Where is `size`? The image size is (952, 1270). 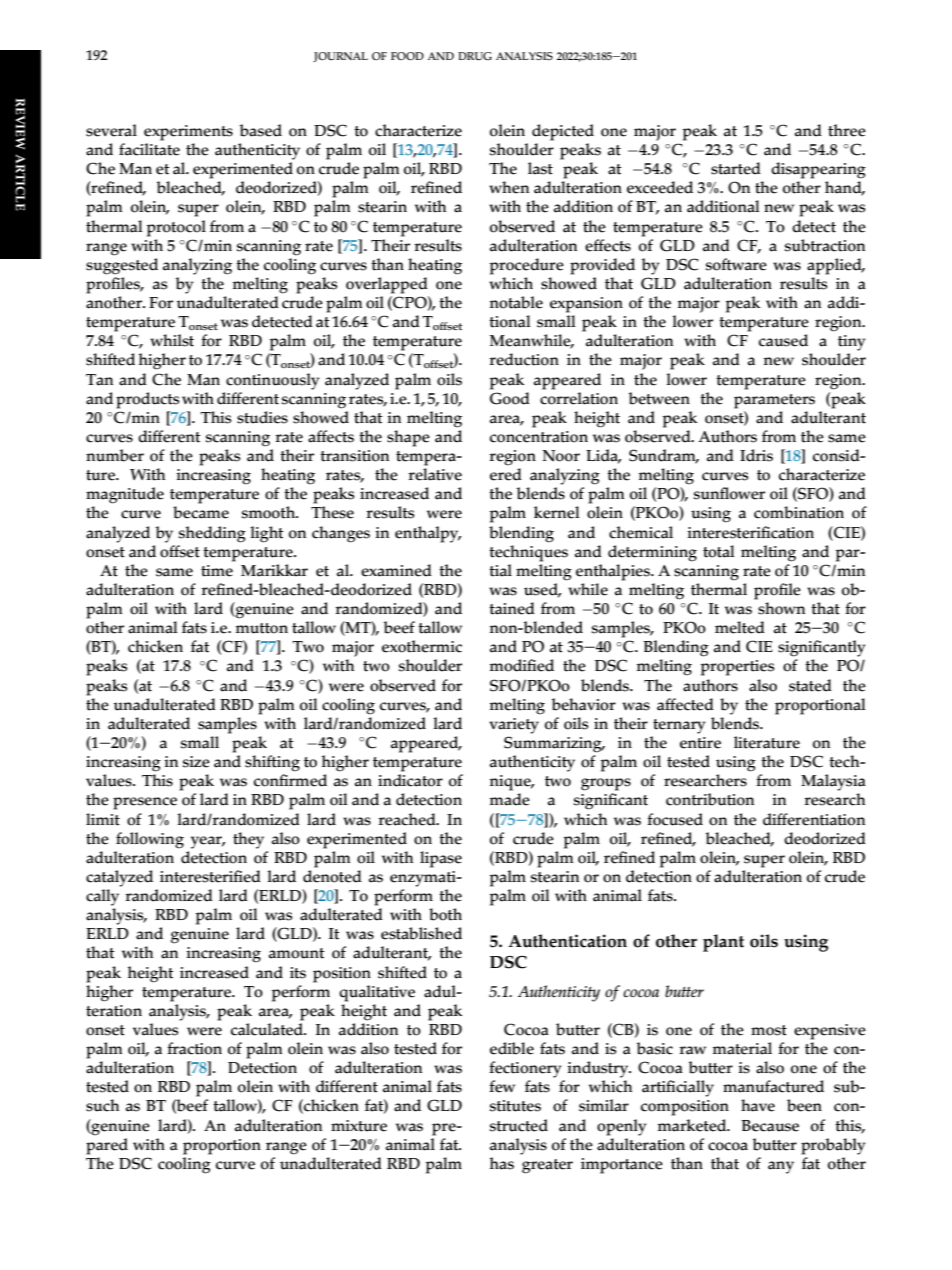
size is located at coordinates (196, 762).
